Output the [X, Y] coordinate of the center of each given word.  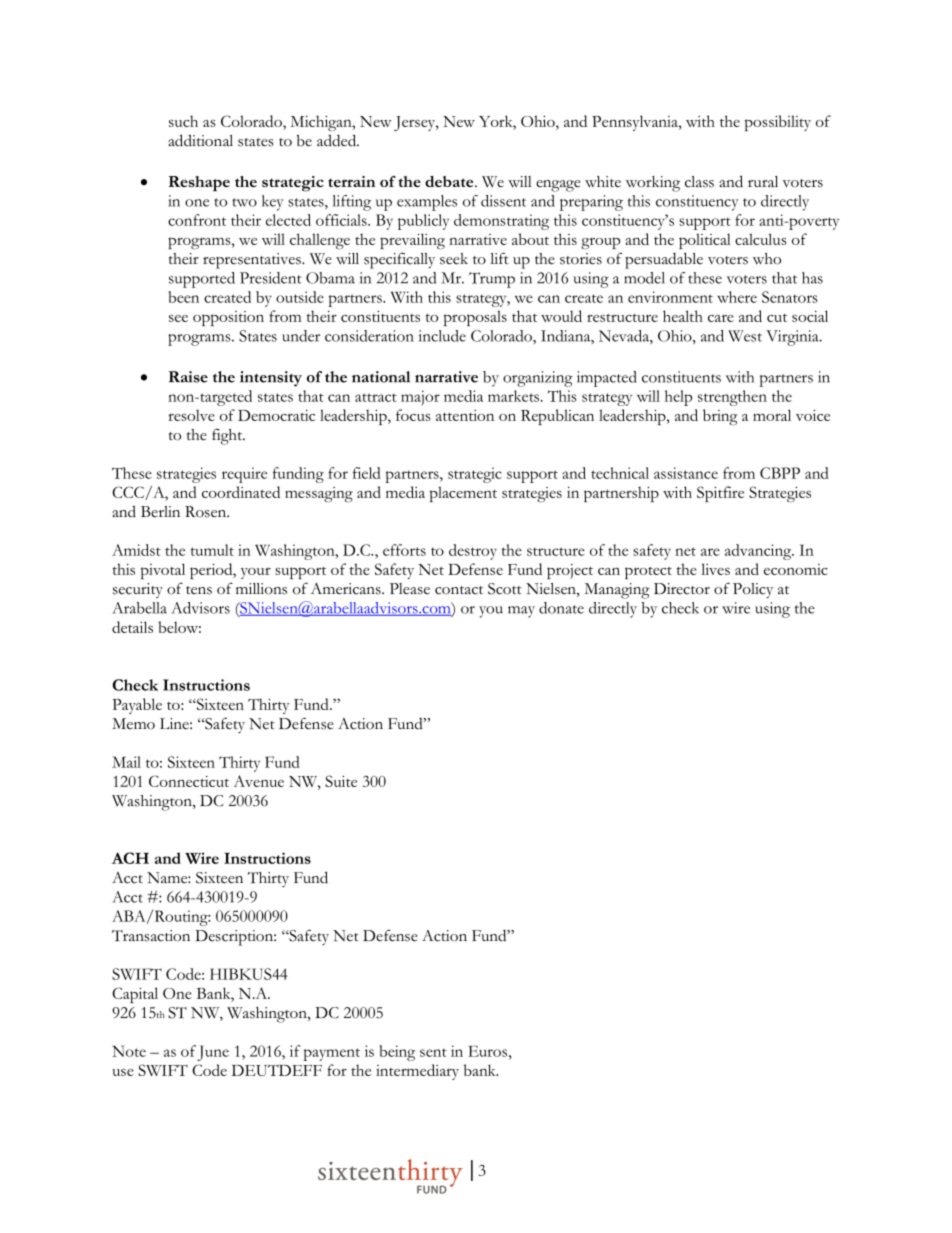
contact [459, 590]
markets [515, 396]
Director [682, 589]
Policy [753, 590]
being [397, 1053]
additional [200, 140]
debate [450, 181]
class [699, 182]
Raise [188, 377]
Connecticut [189, 781]
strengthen [732, 398]
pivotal [163, 571]
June [213, 1053]
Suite [341, 781]
